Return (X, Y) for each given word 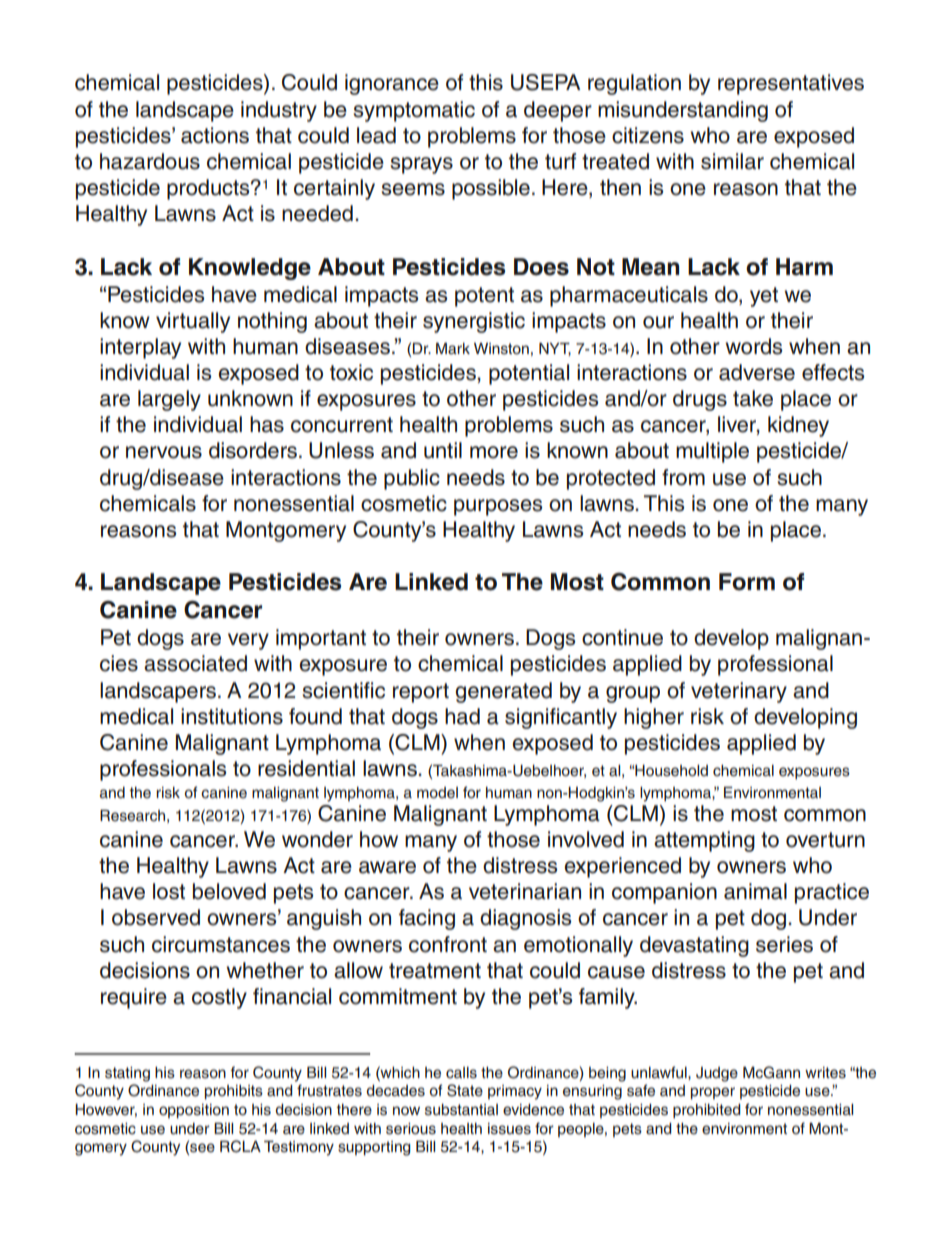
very (248, 641)
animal (755, 891)
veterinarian (525, 891)
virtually (193, 322)
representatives (791, 84)
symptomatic (414, 111)
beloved (229, 891)
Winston (501, 349)
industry (279, 111)
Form (747, 582)
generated (504, 692)
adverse (757, 372)
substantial (461, 1110)
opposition (194, 1111)
